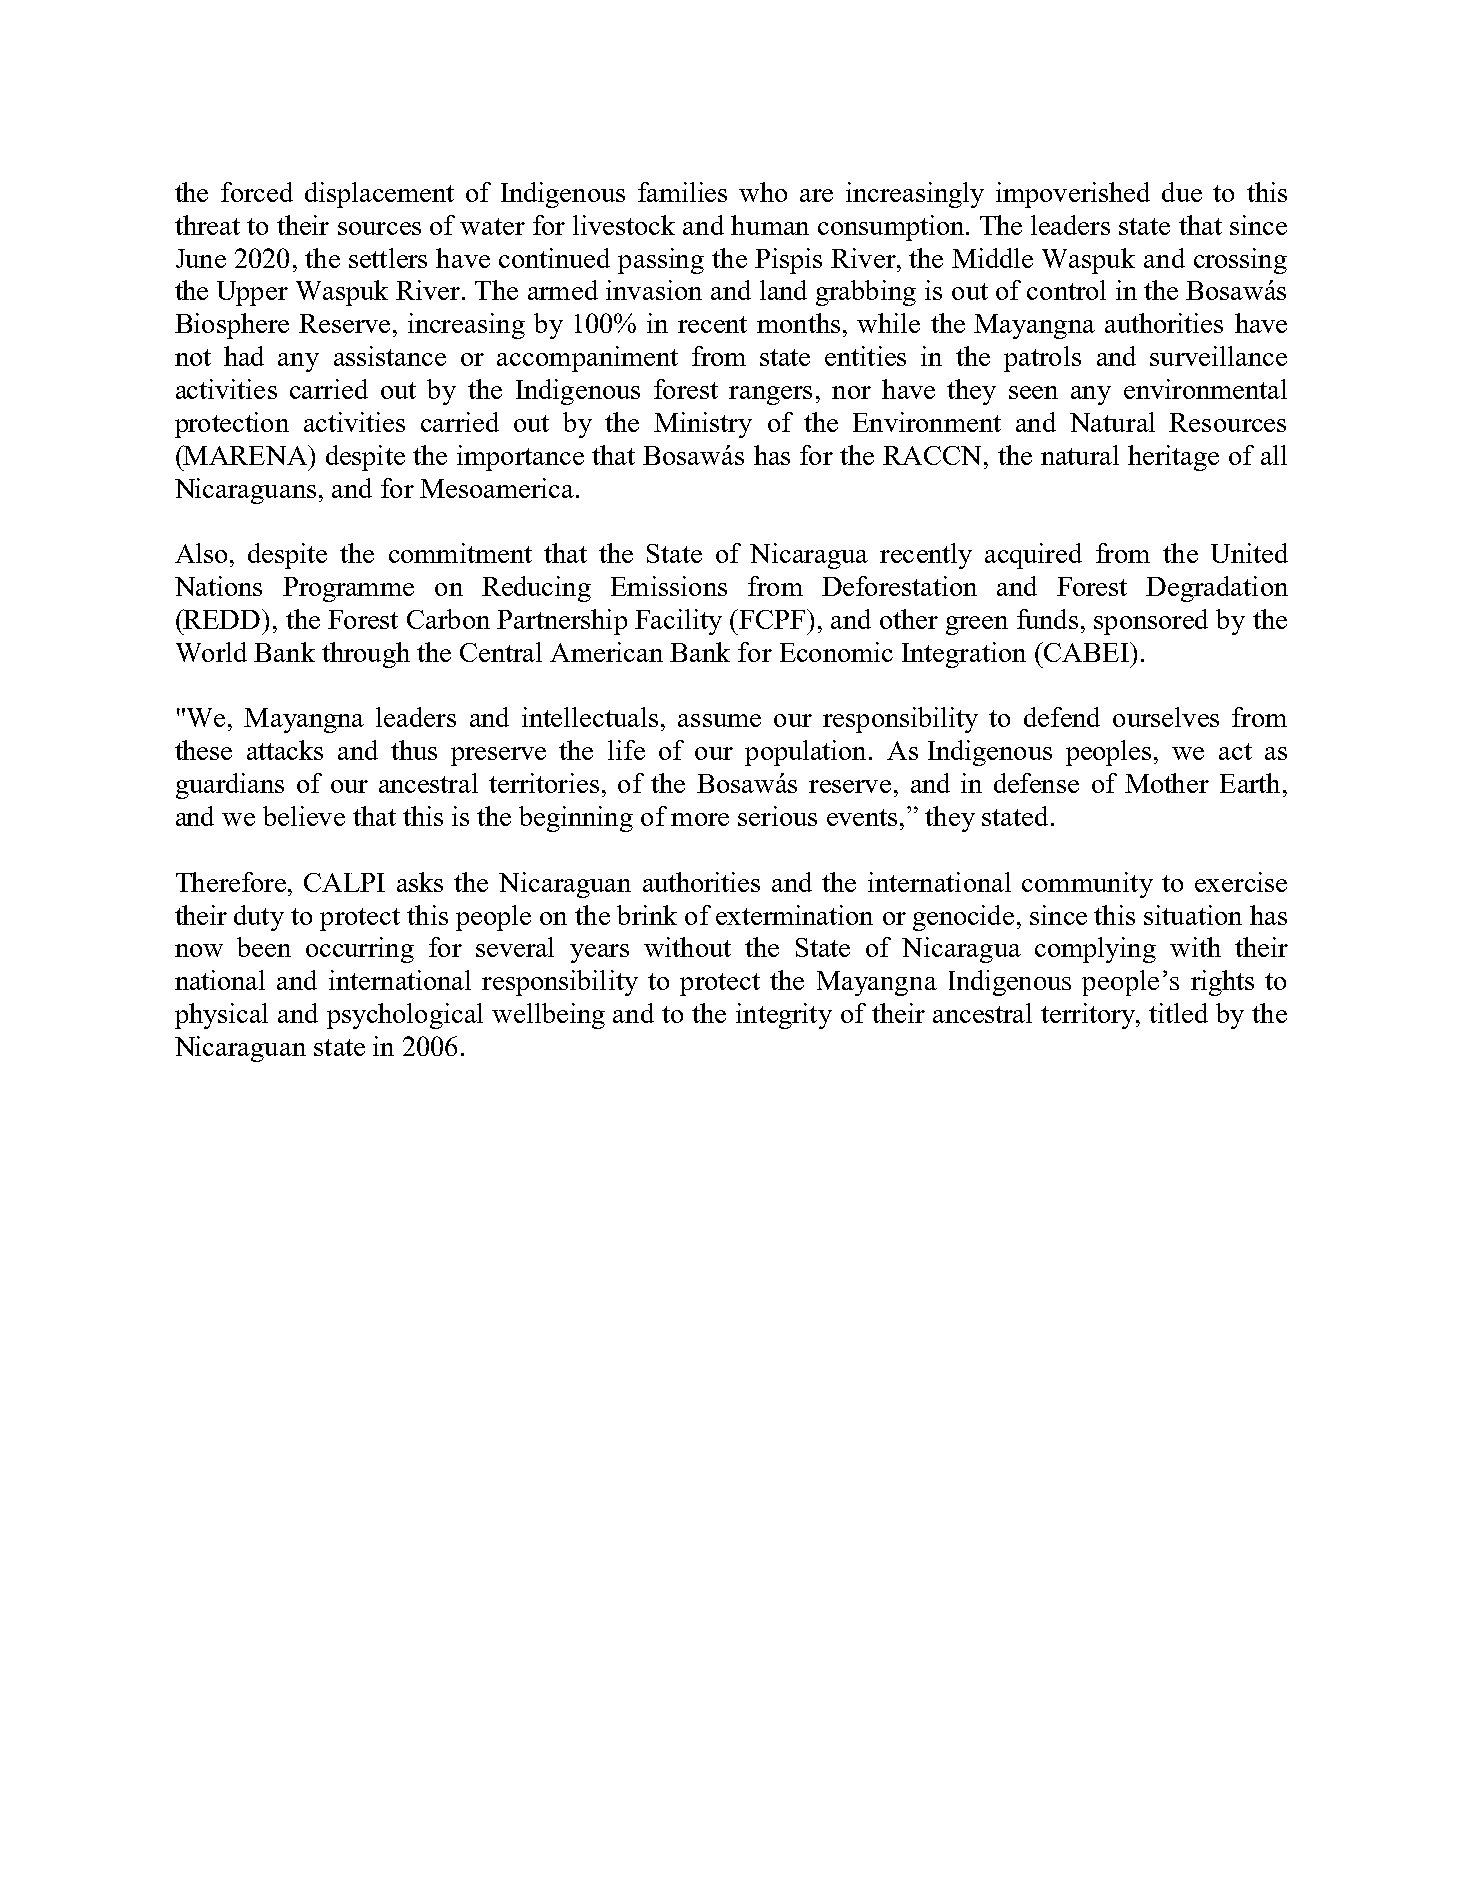  What do you see at coordinates (777, 816) in the page?
I see `serious` at bounding box center [777, 816].
